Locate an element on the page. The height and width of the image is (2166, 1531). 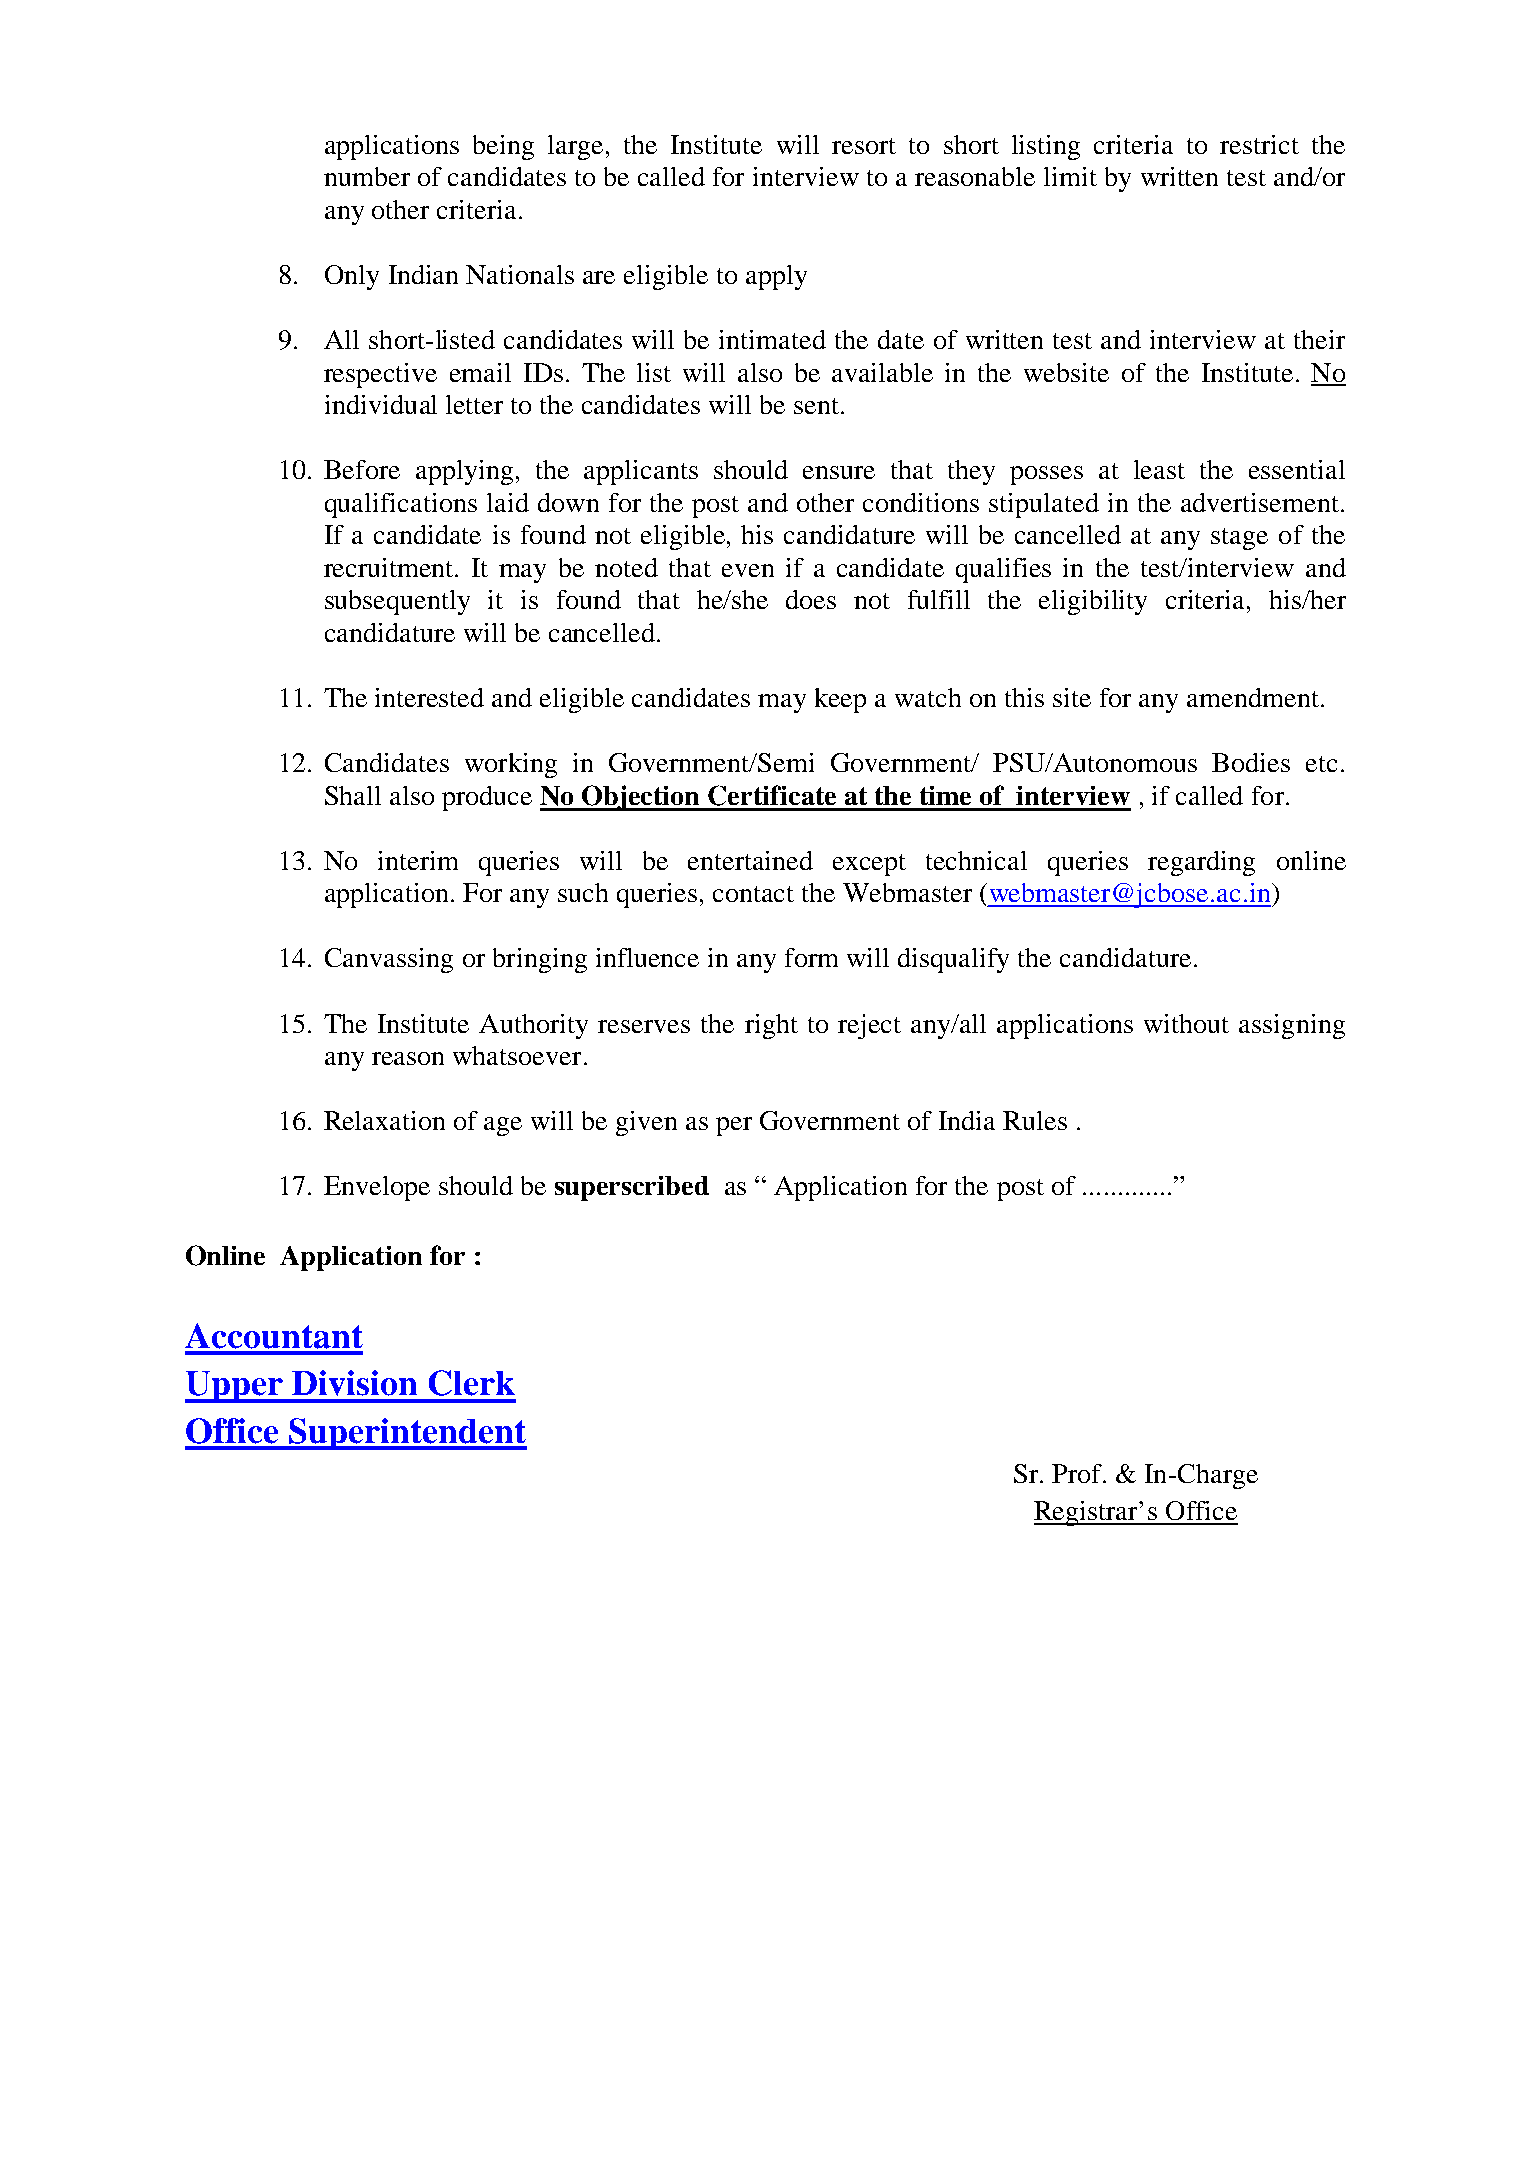
Prof is located at coordinates (1078, 1473).
